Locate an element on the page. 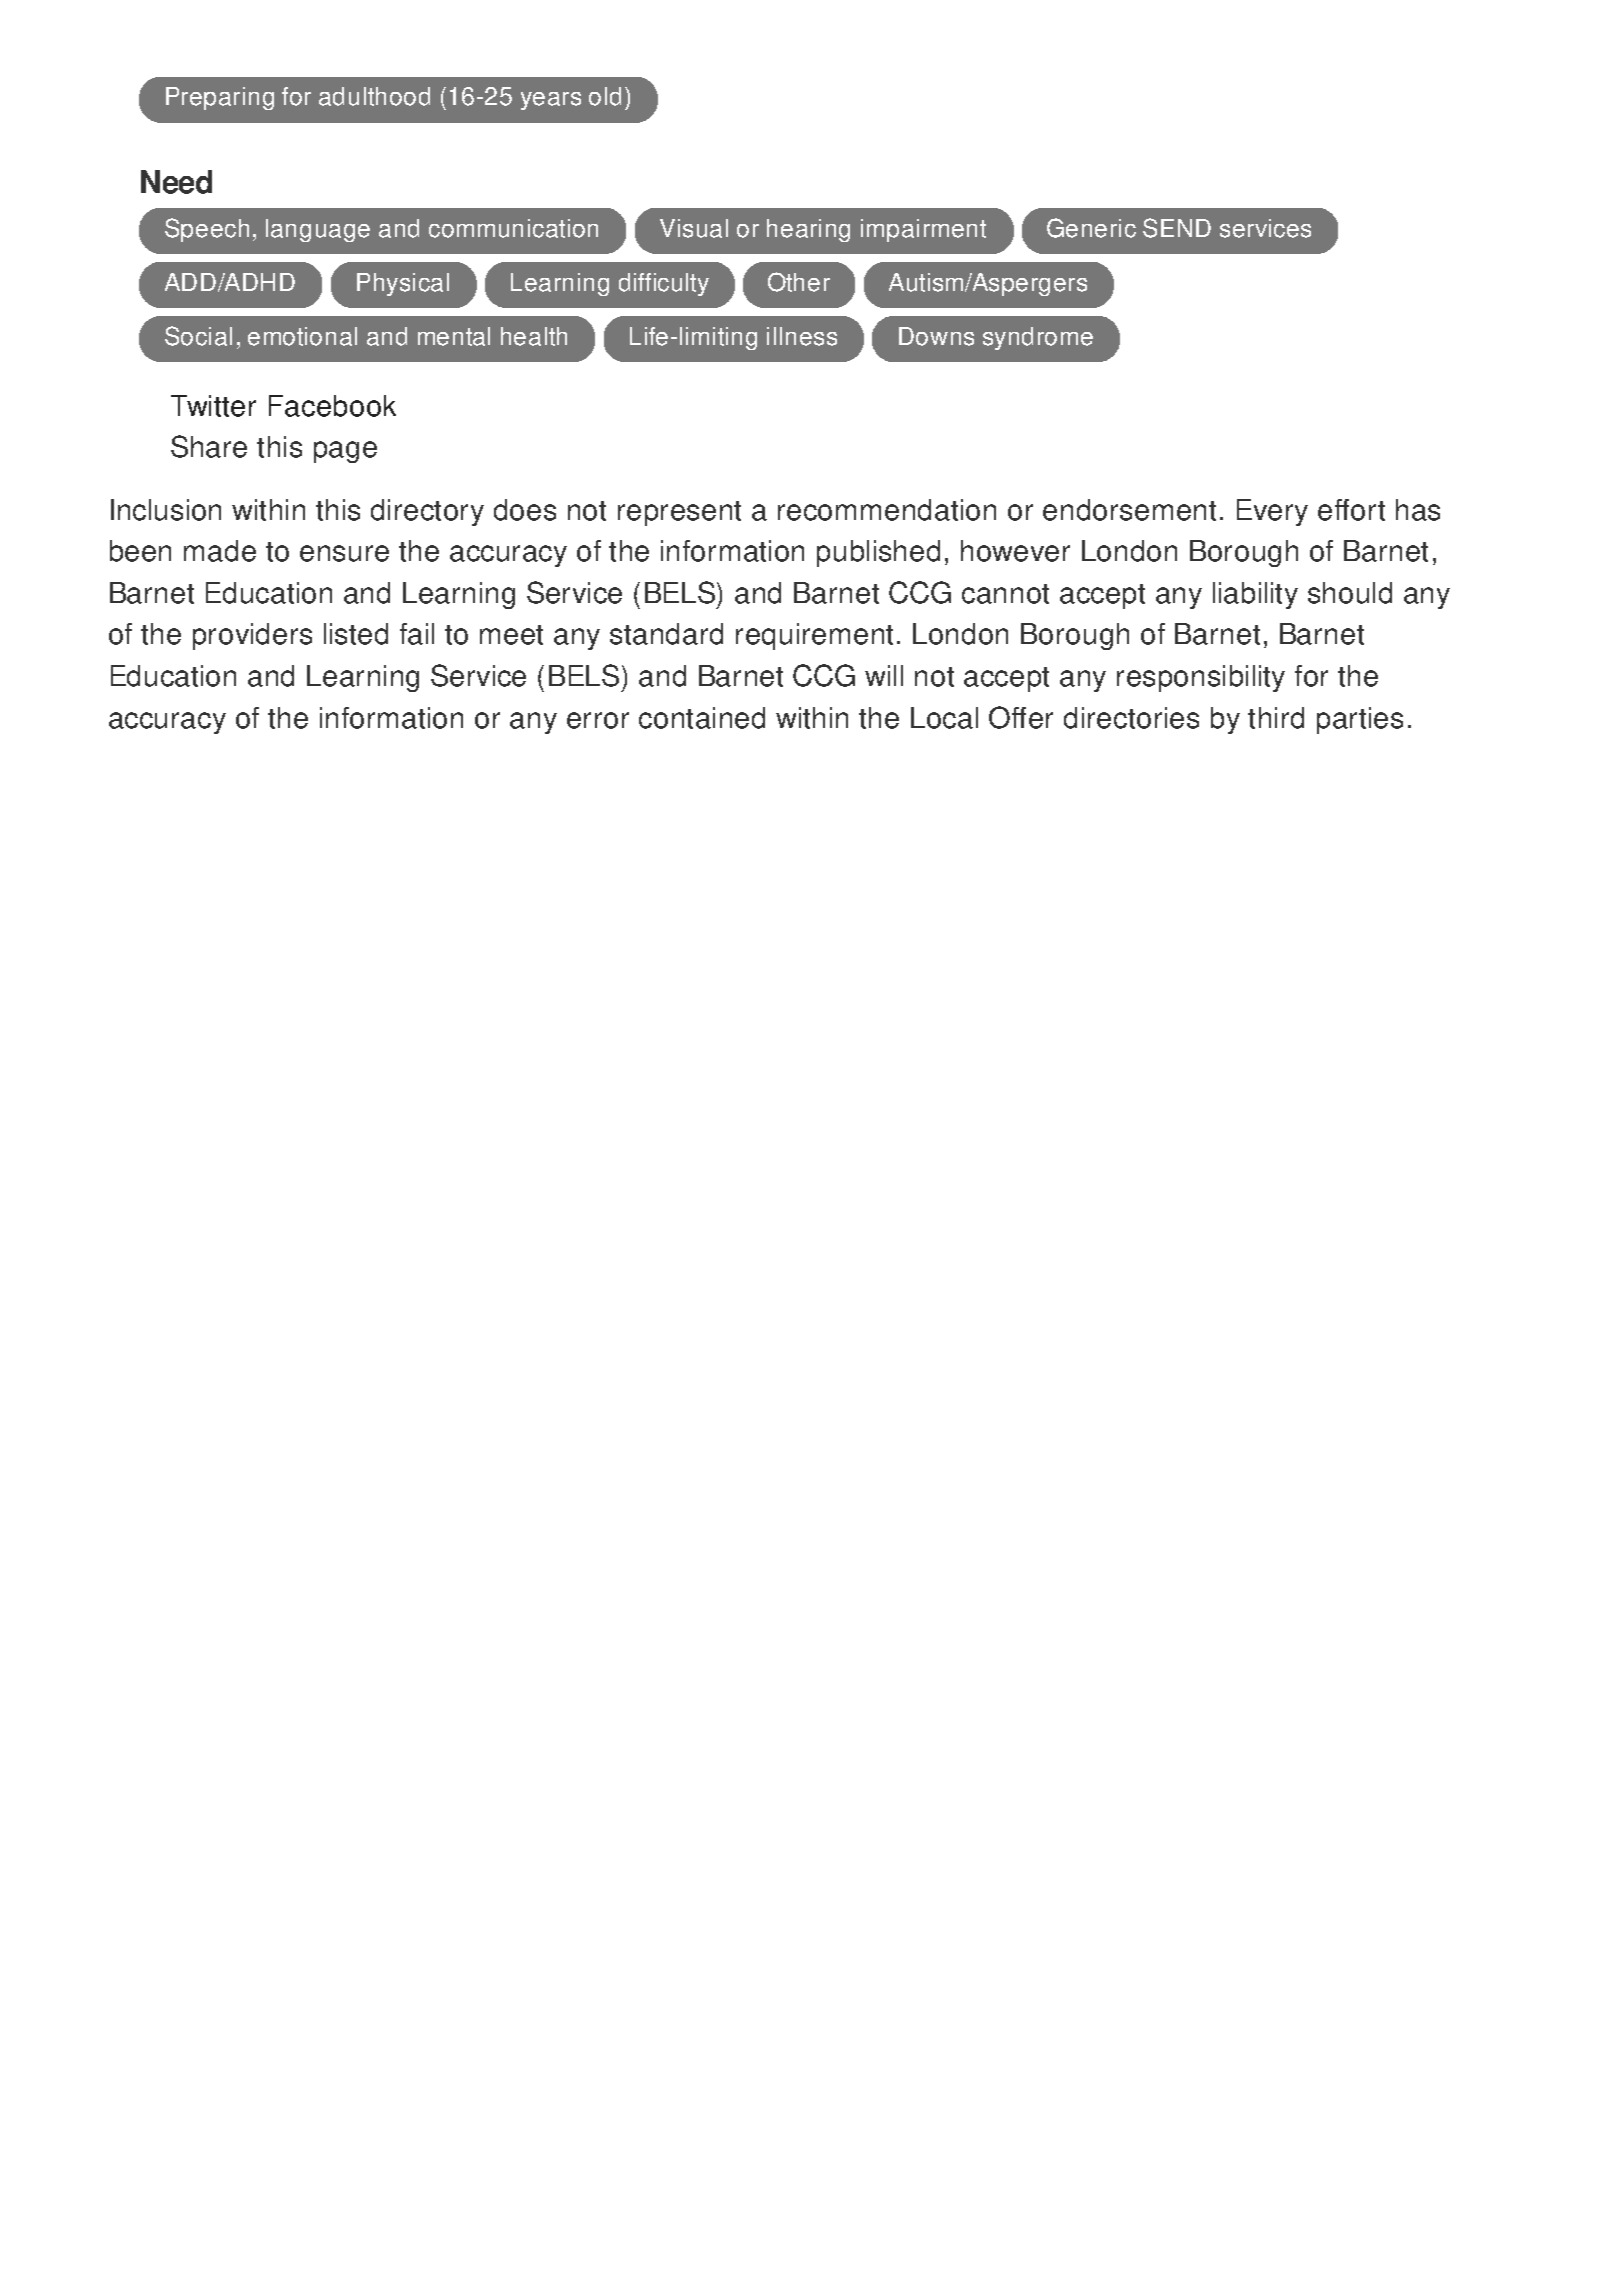  illness is located at coordinates (802, 336).
